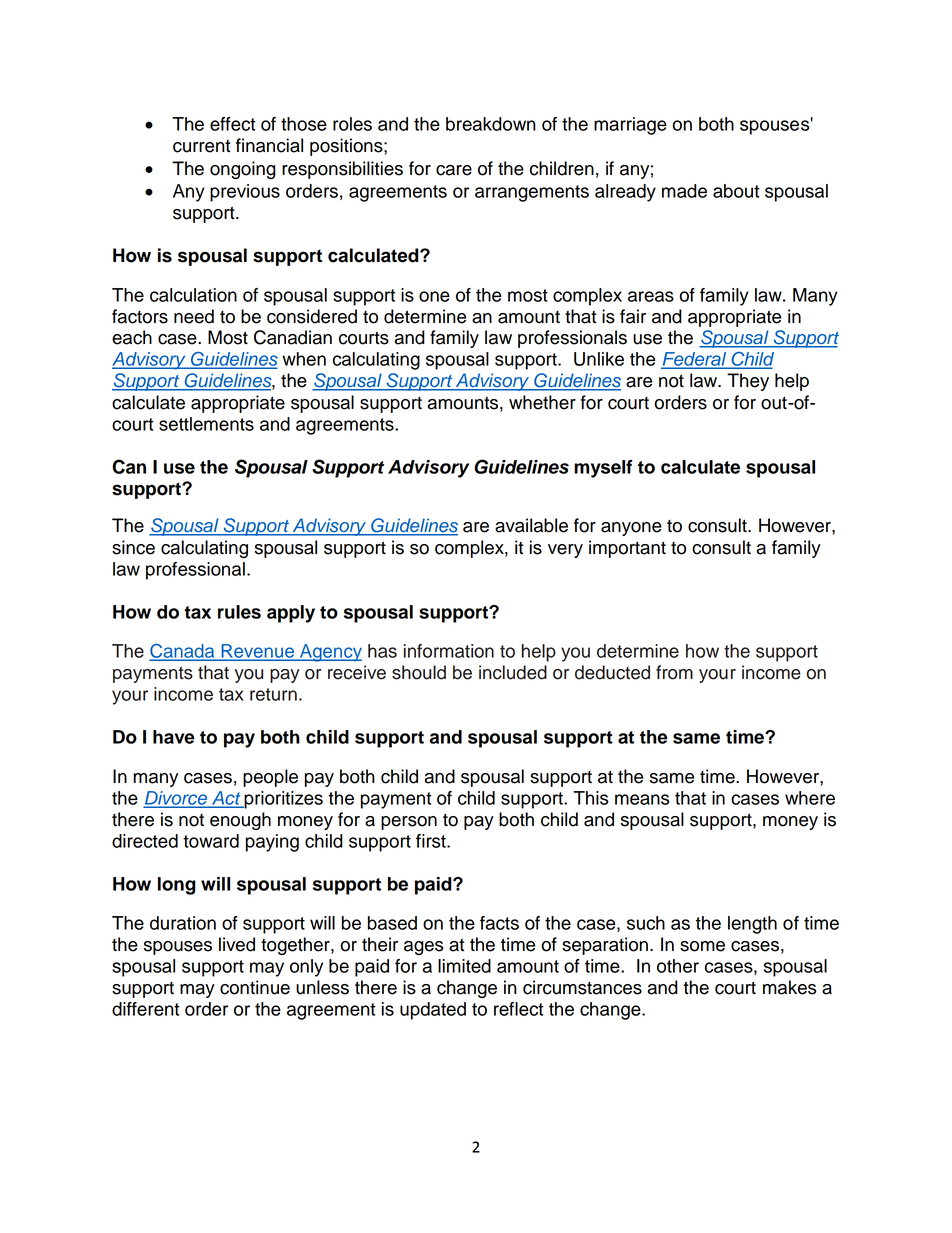 This screenshot has width=952, height=1233. I want to click on They, so click(748, 382).
